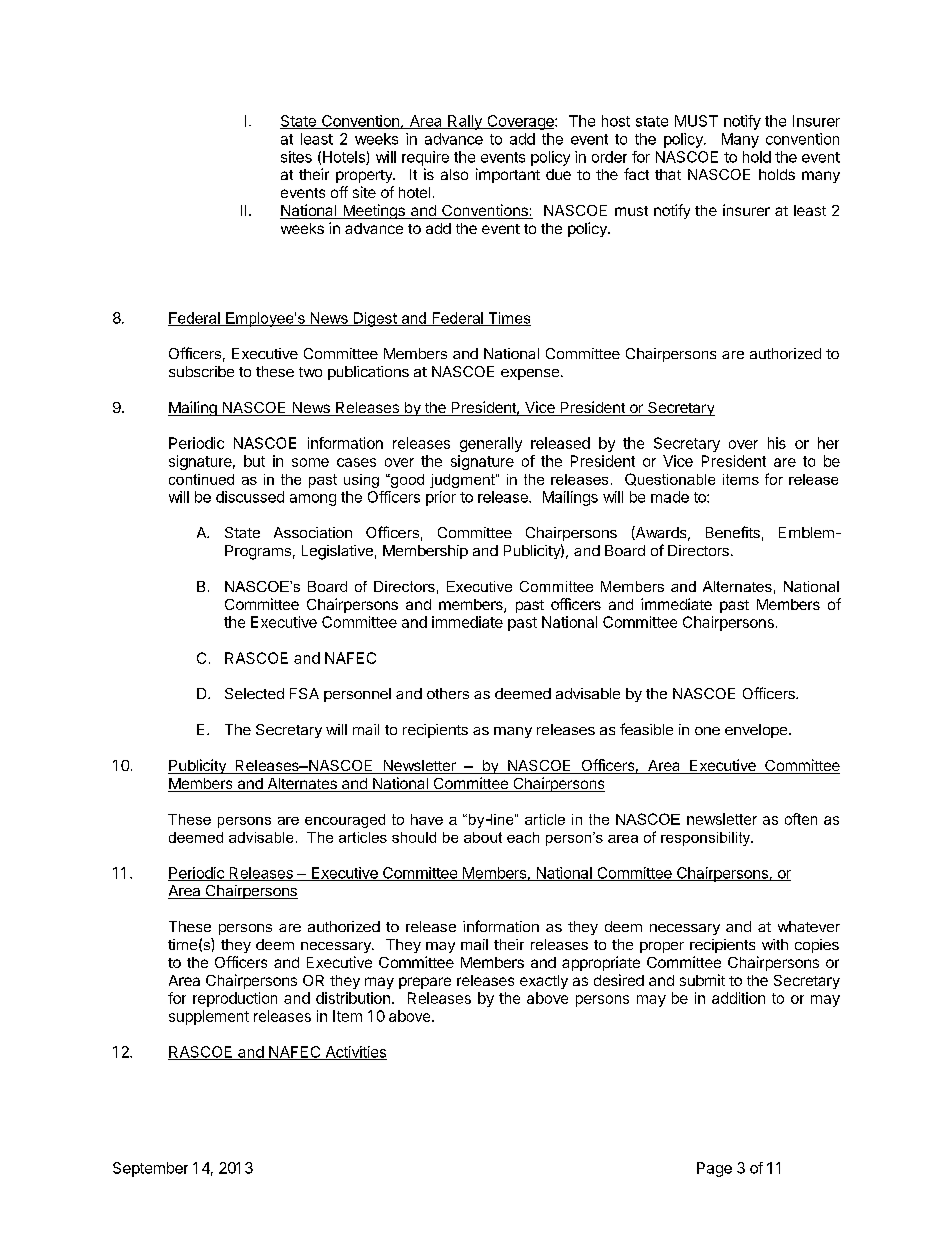 The height and width of the screenshot is (1233, 952). I want to click on important, so click(508, 175).
